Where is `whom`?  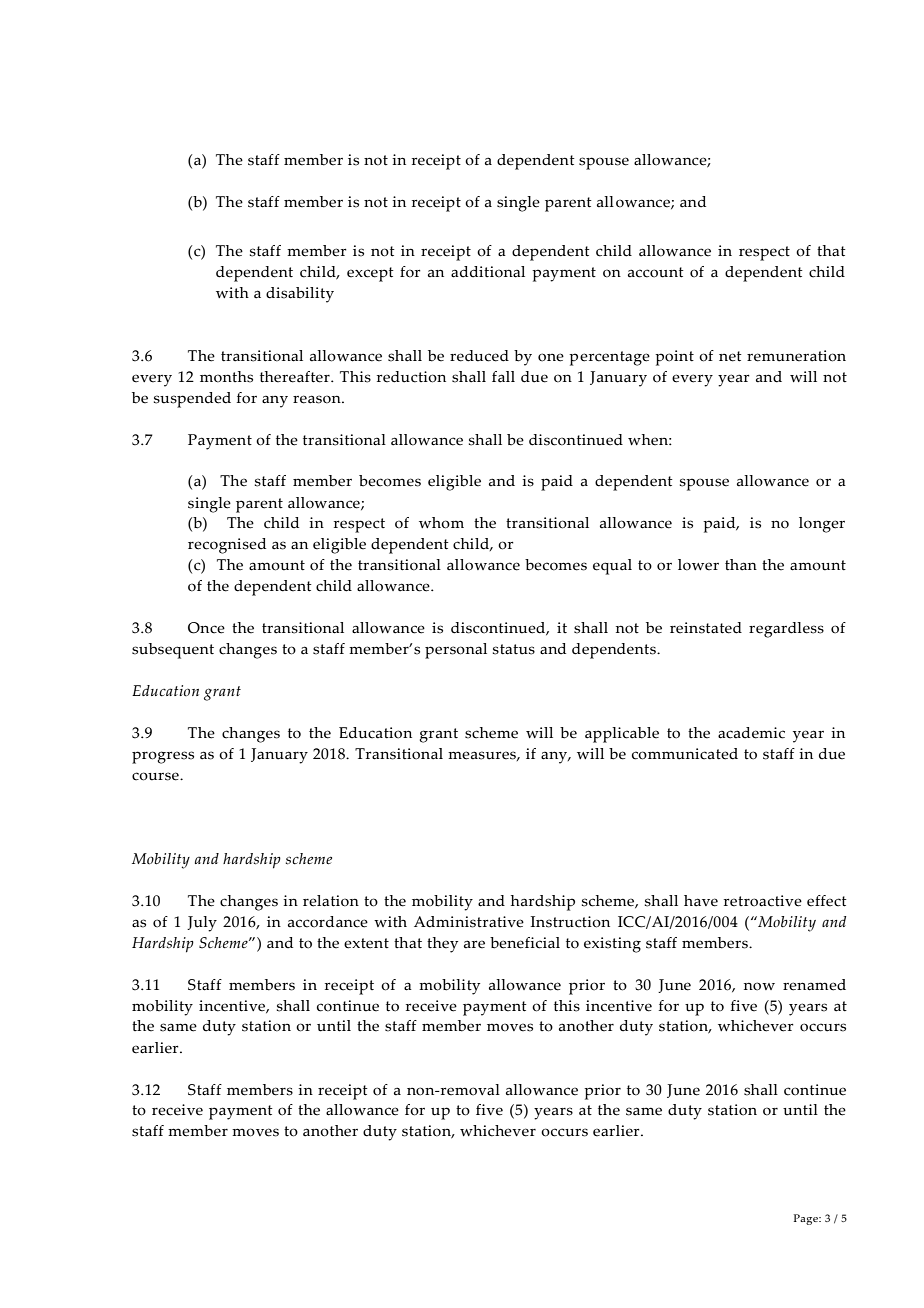 whom is located at coordinates (441, 523).
